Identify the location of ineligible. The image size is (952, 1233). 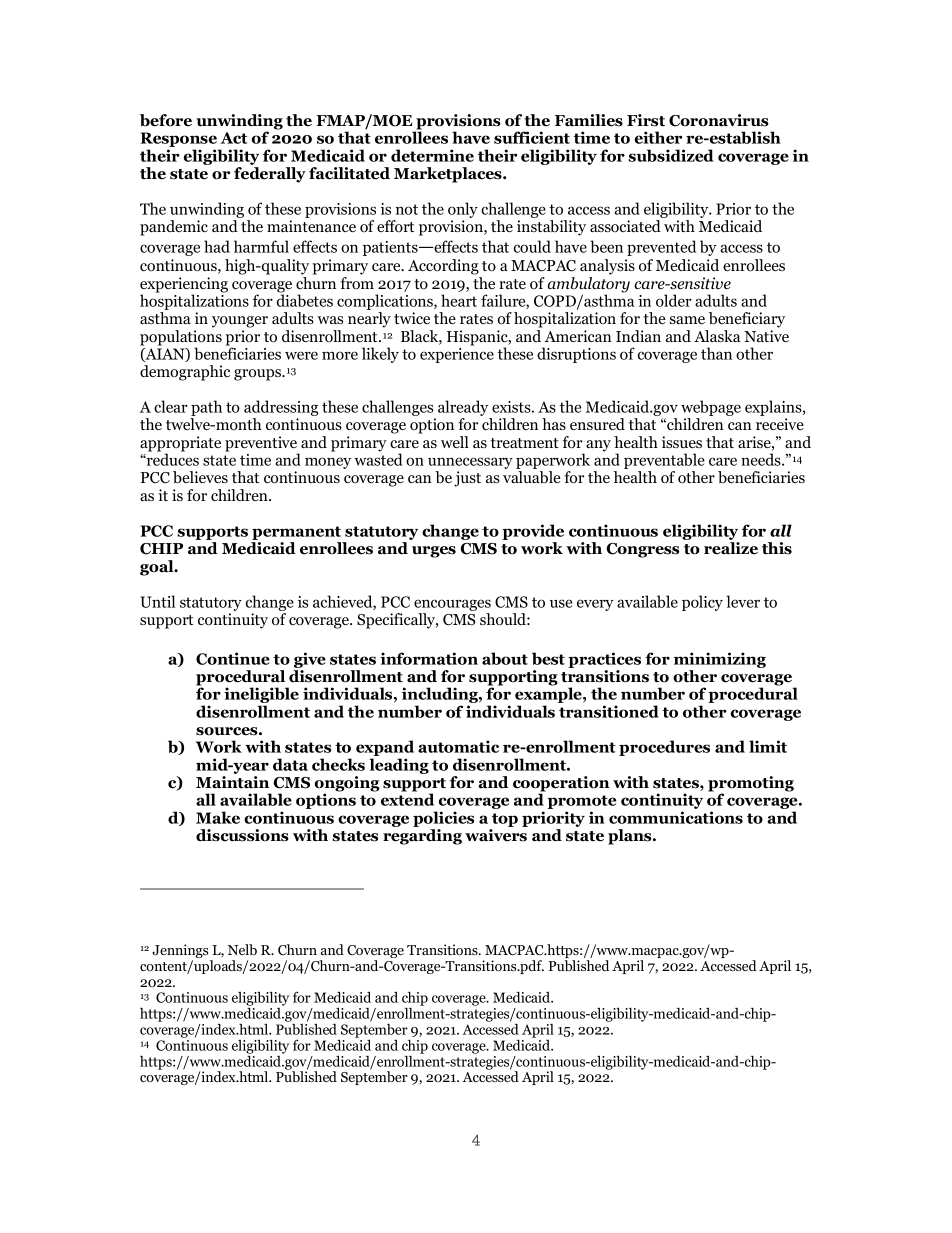
(261, 696).
